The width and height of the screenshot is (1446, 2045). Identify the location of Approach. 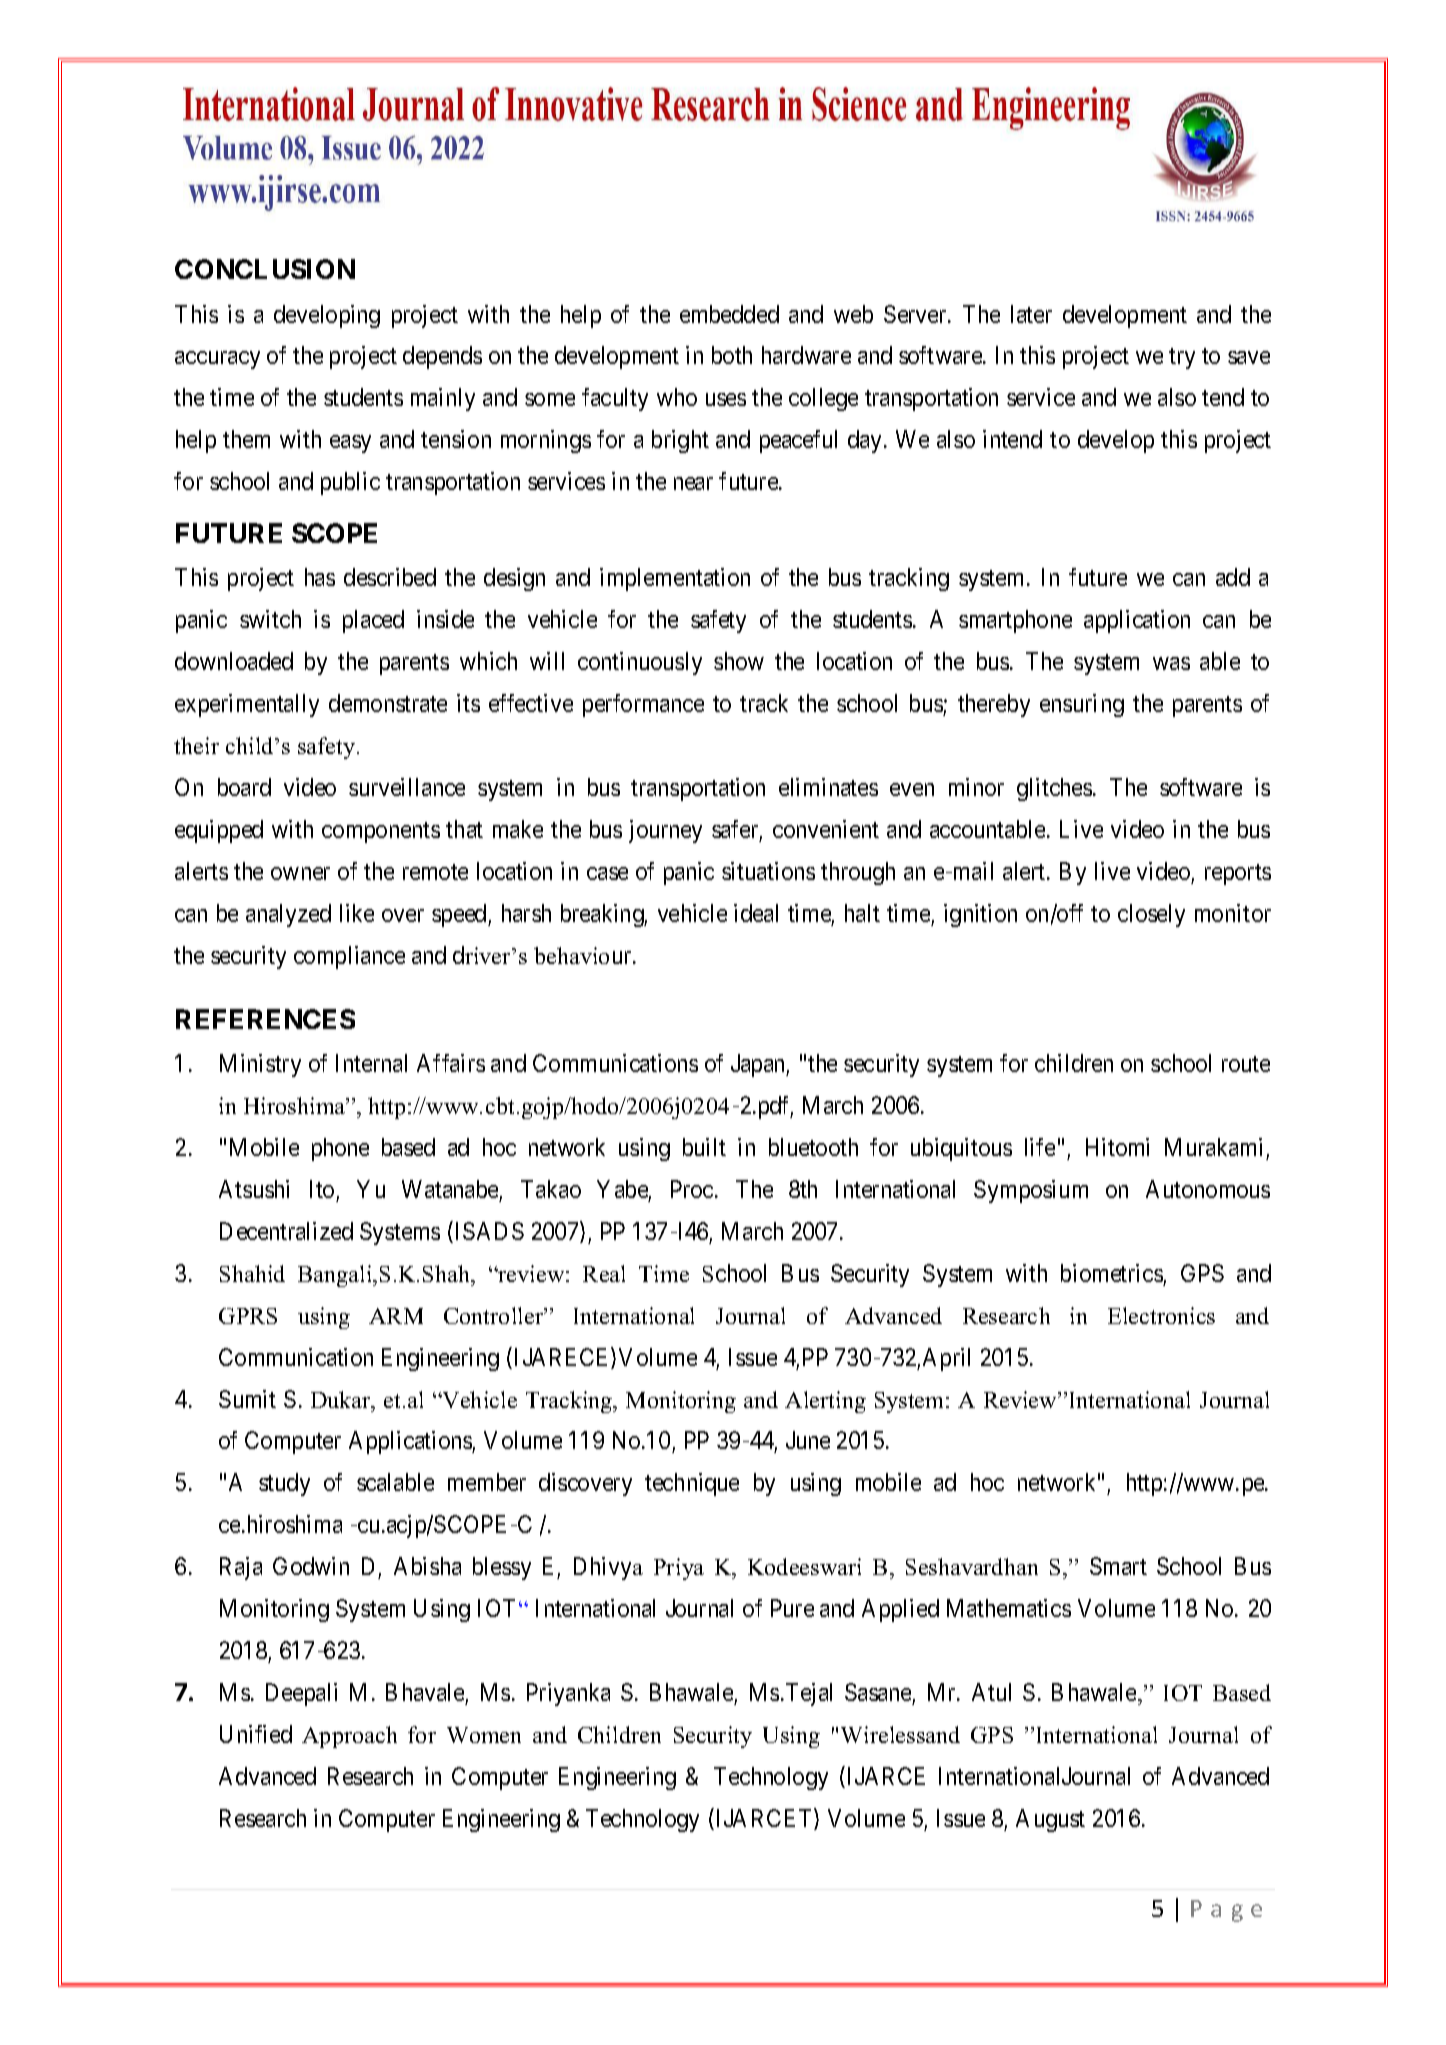
(349, 1737).
